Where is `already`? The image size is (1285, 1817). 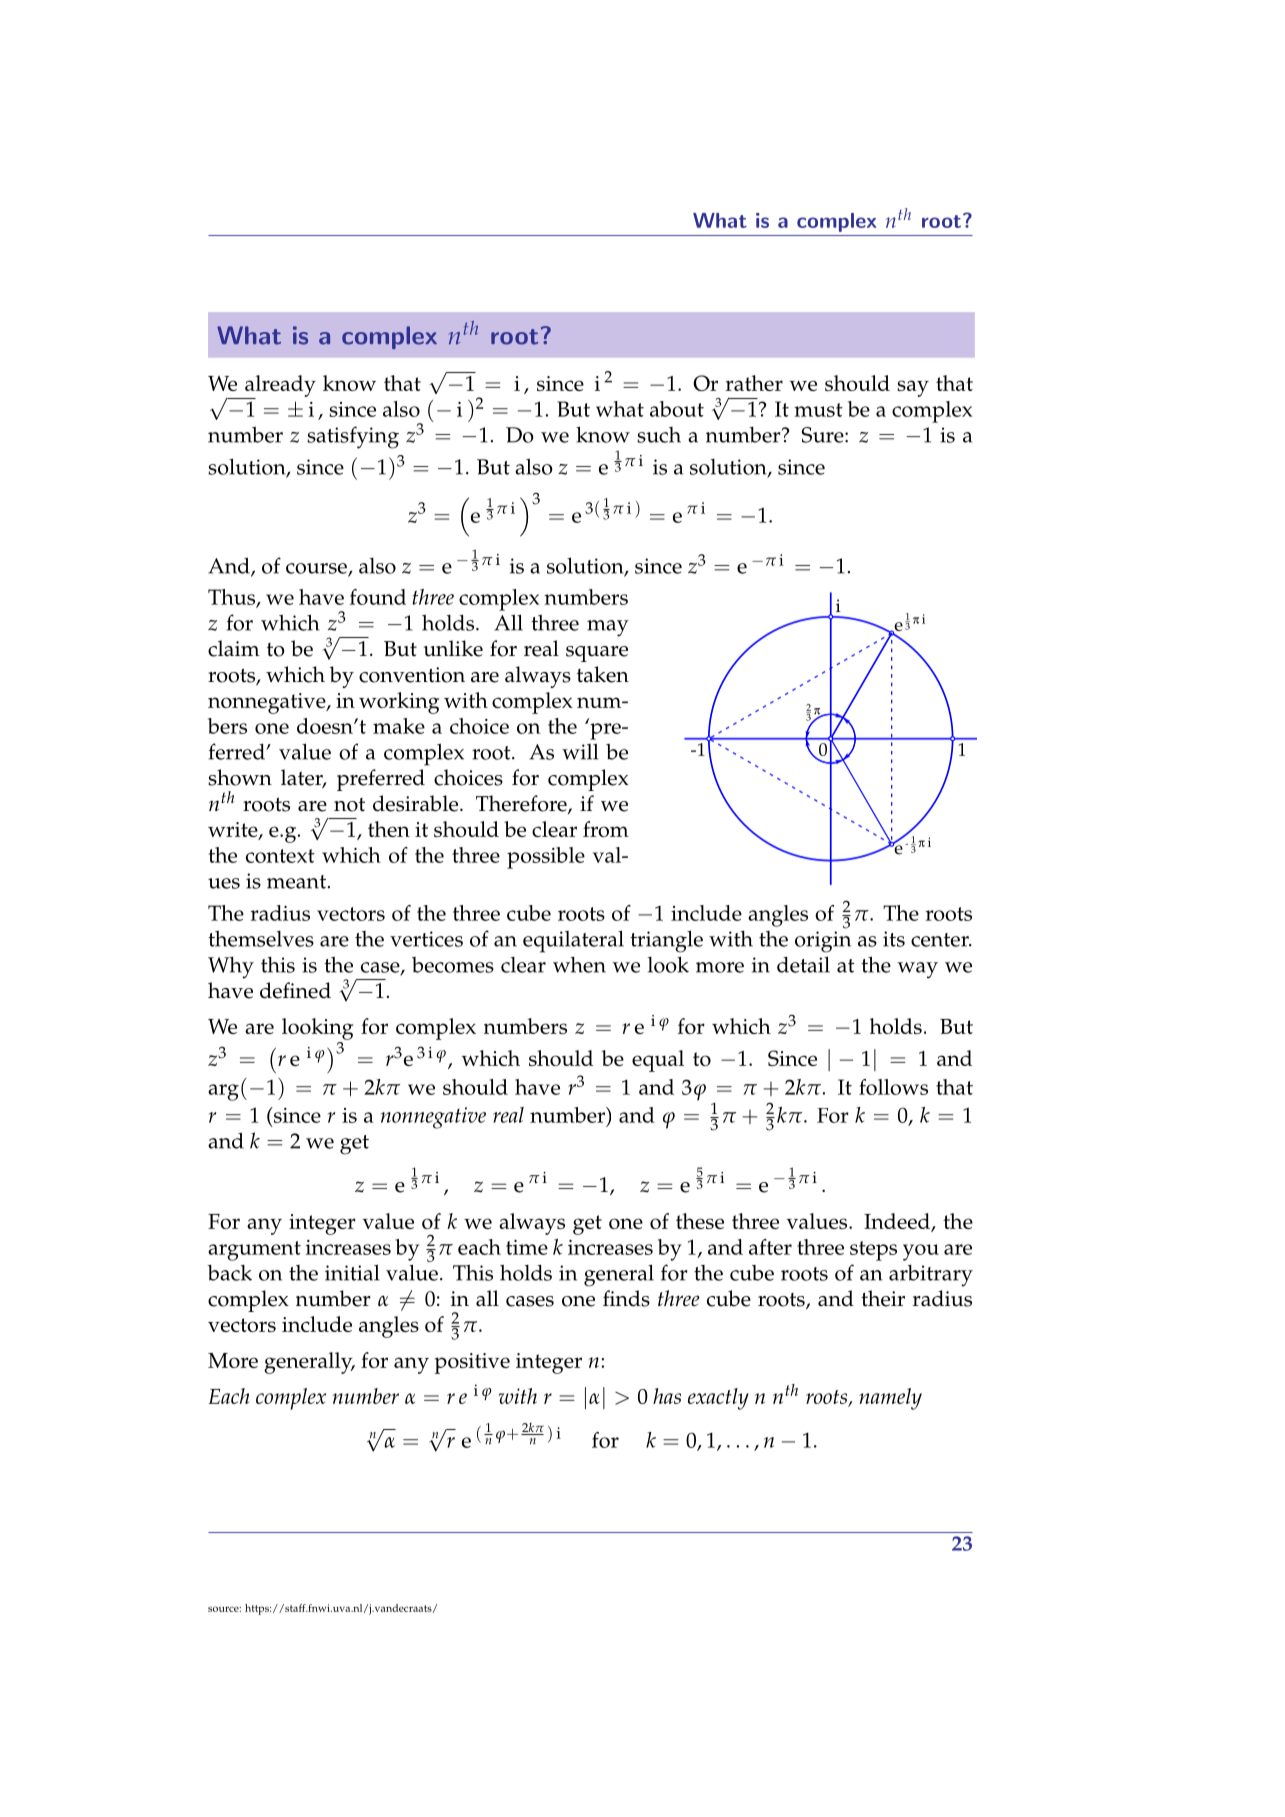
already is located at coordinates (279, 387).
